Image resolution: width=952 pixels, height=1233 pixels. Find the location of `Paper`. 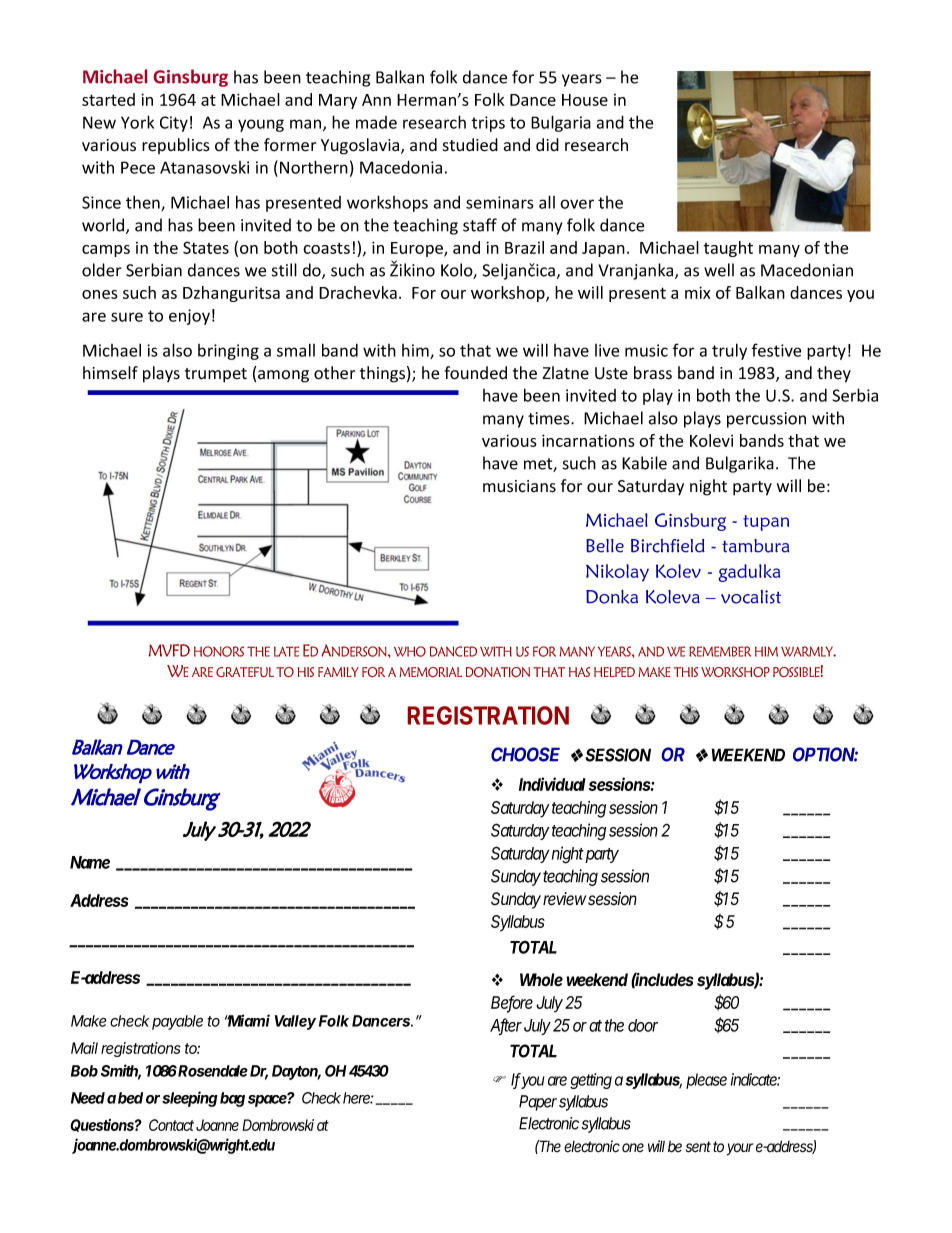

Paper is located at coordinates (538, 1103).
